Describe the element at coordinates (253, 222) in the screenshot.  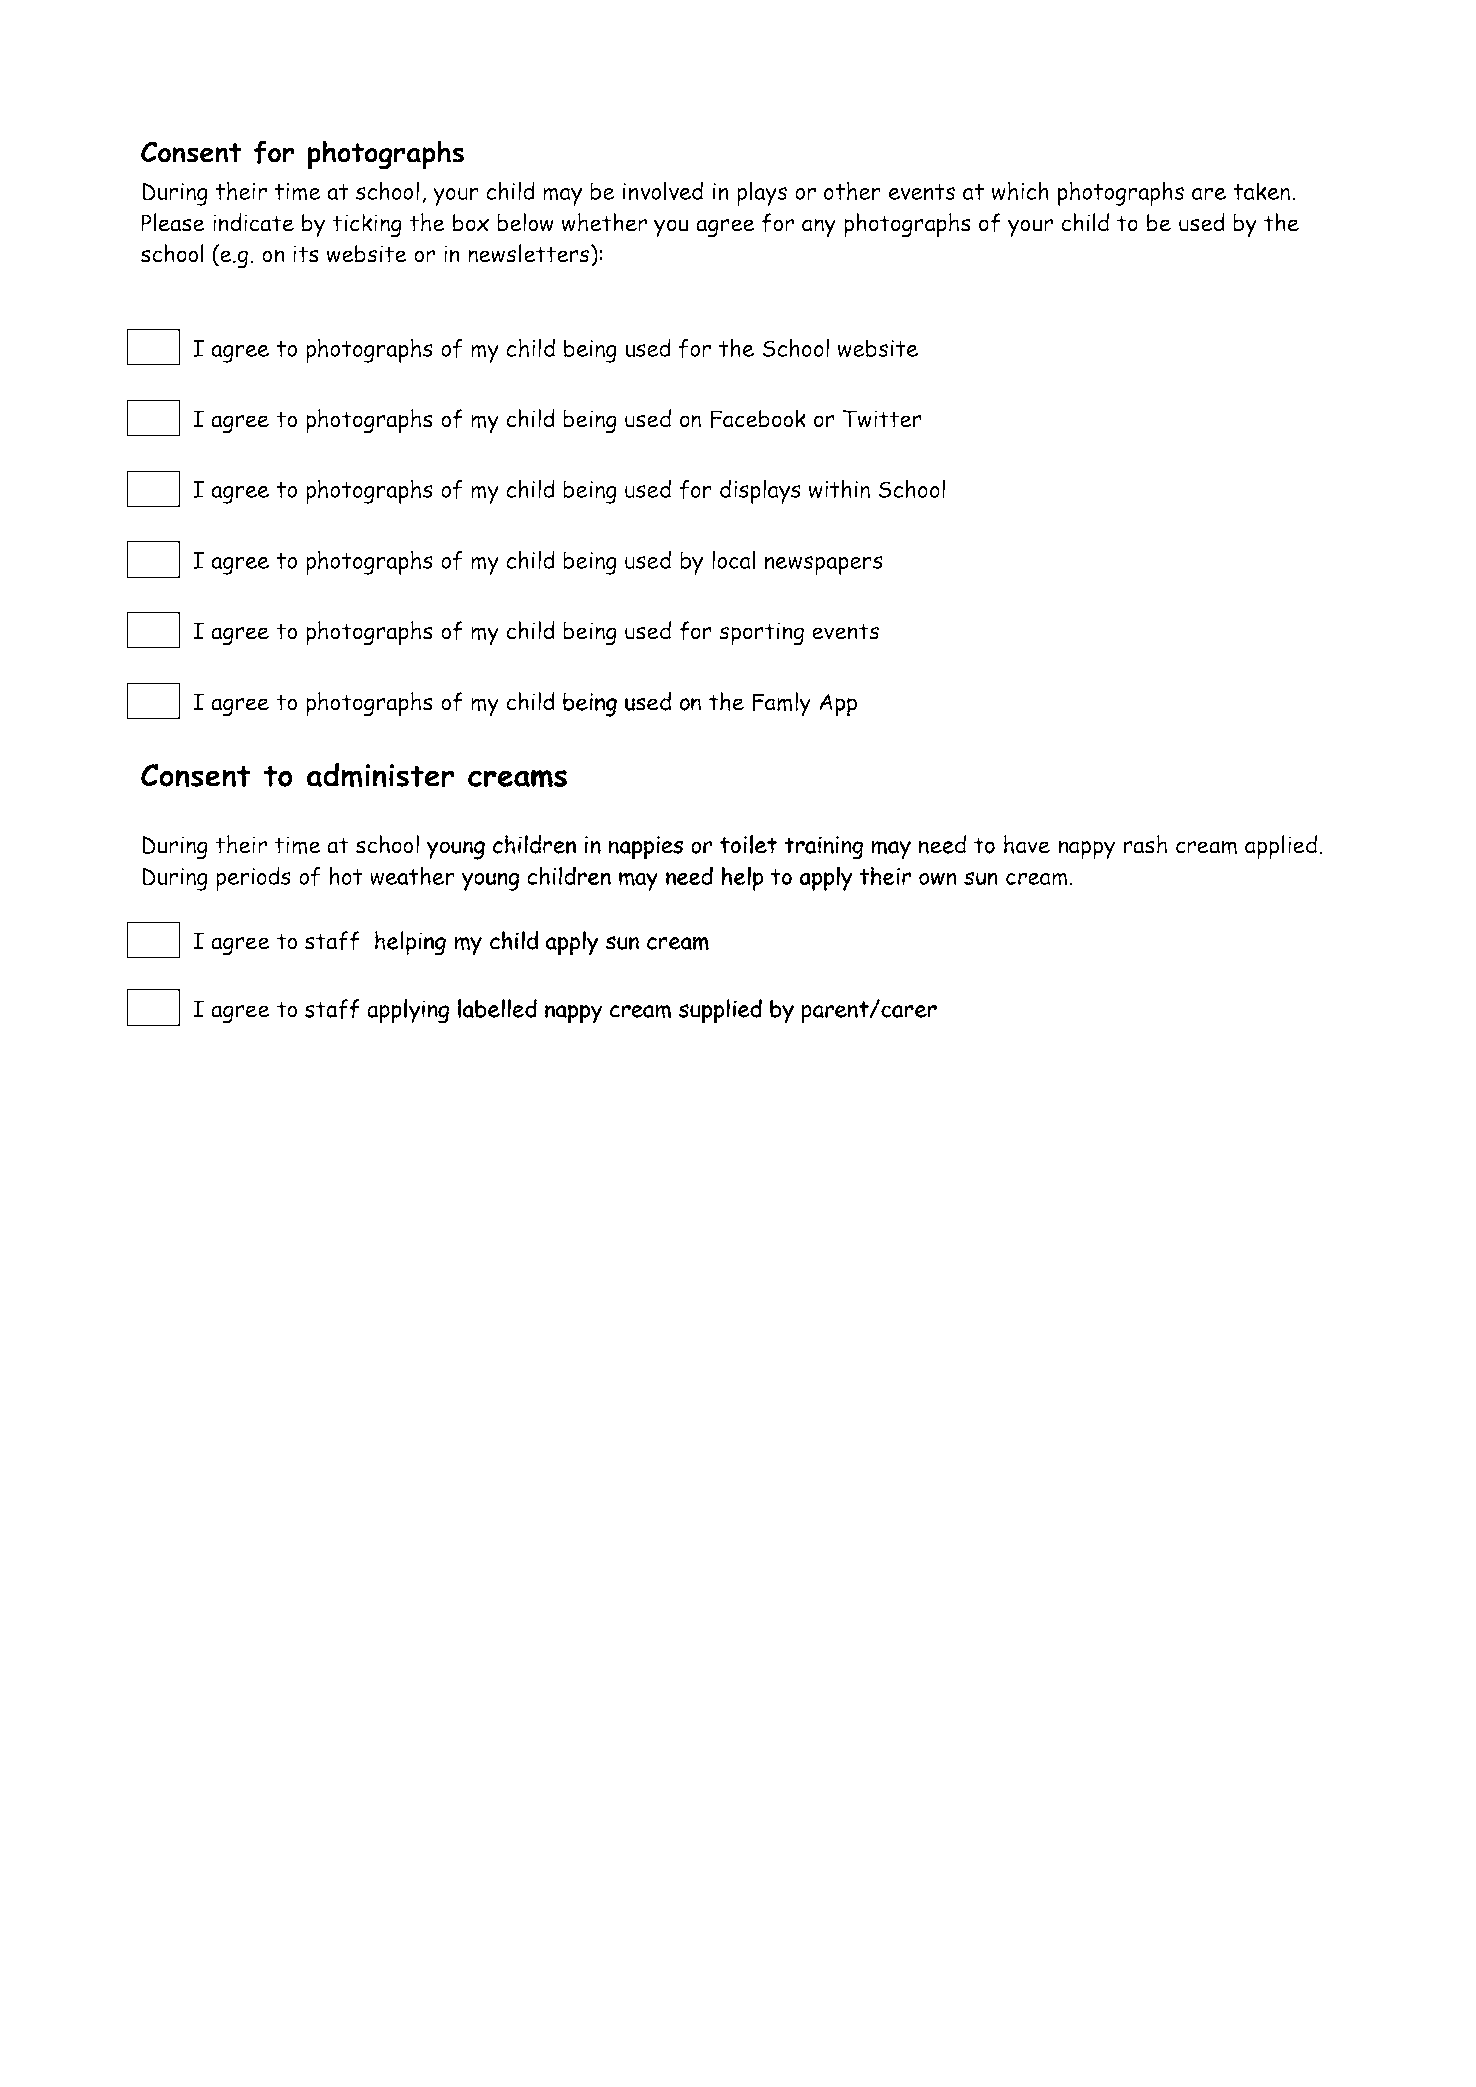
I see `indicate` at that location.
